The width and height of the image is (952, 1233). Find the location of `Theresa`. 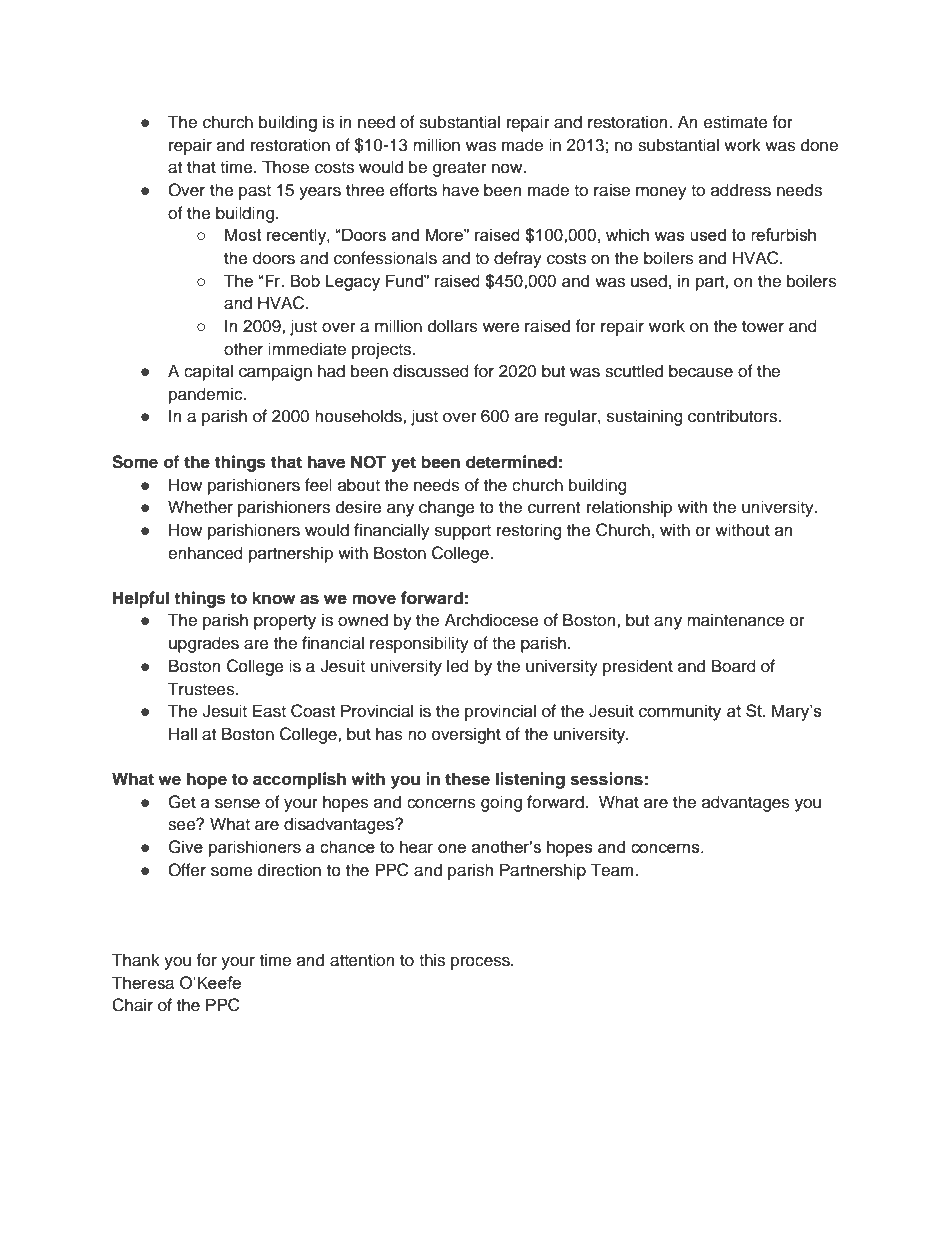

Theresa is located at coordinates (143, 982).
